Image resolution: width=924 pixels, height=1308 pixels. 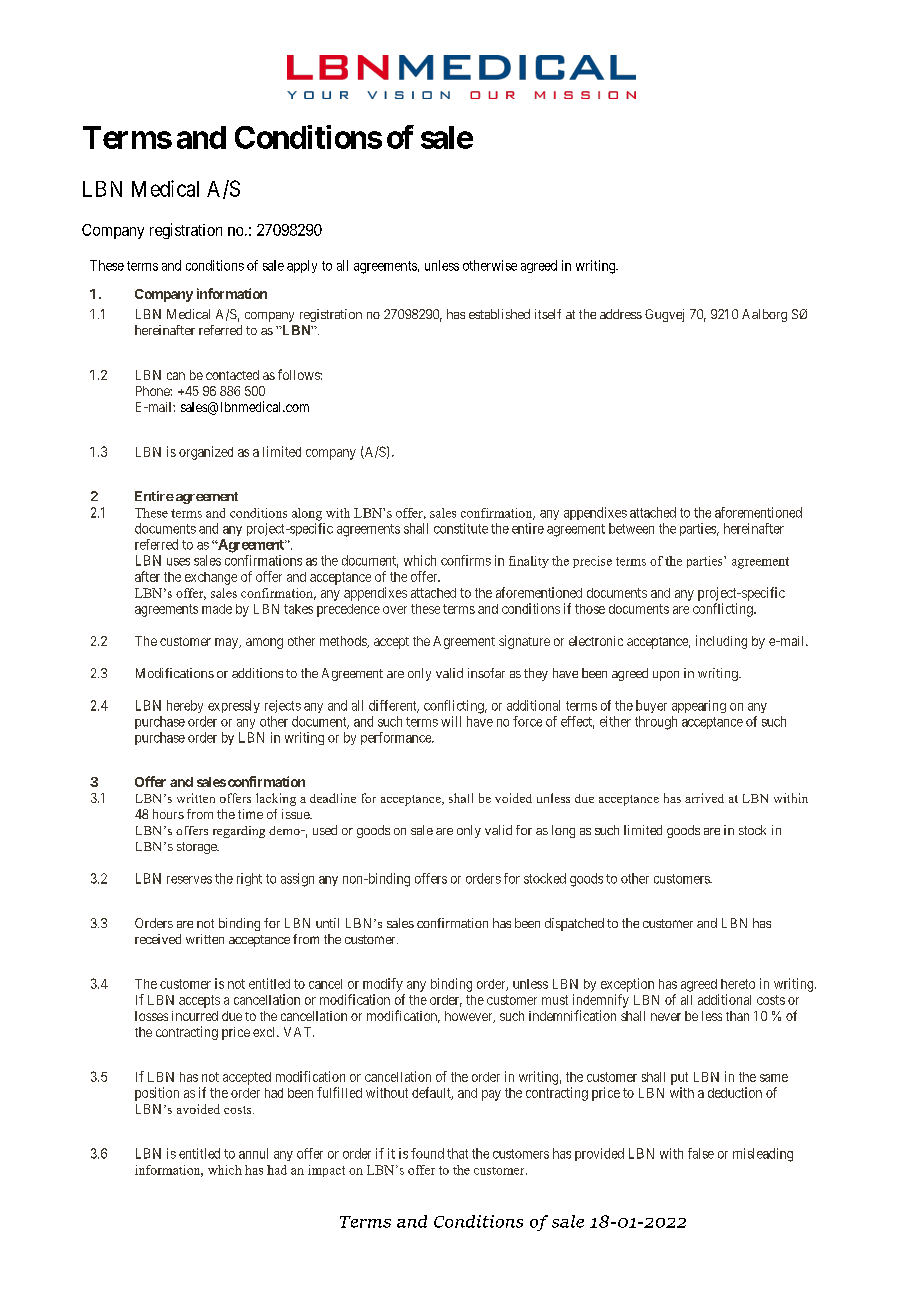 I want to click on will, so click(x=451, y=721).
